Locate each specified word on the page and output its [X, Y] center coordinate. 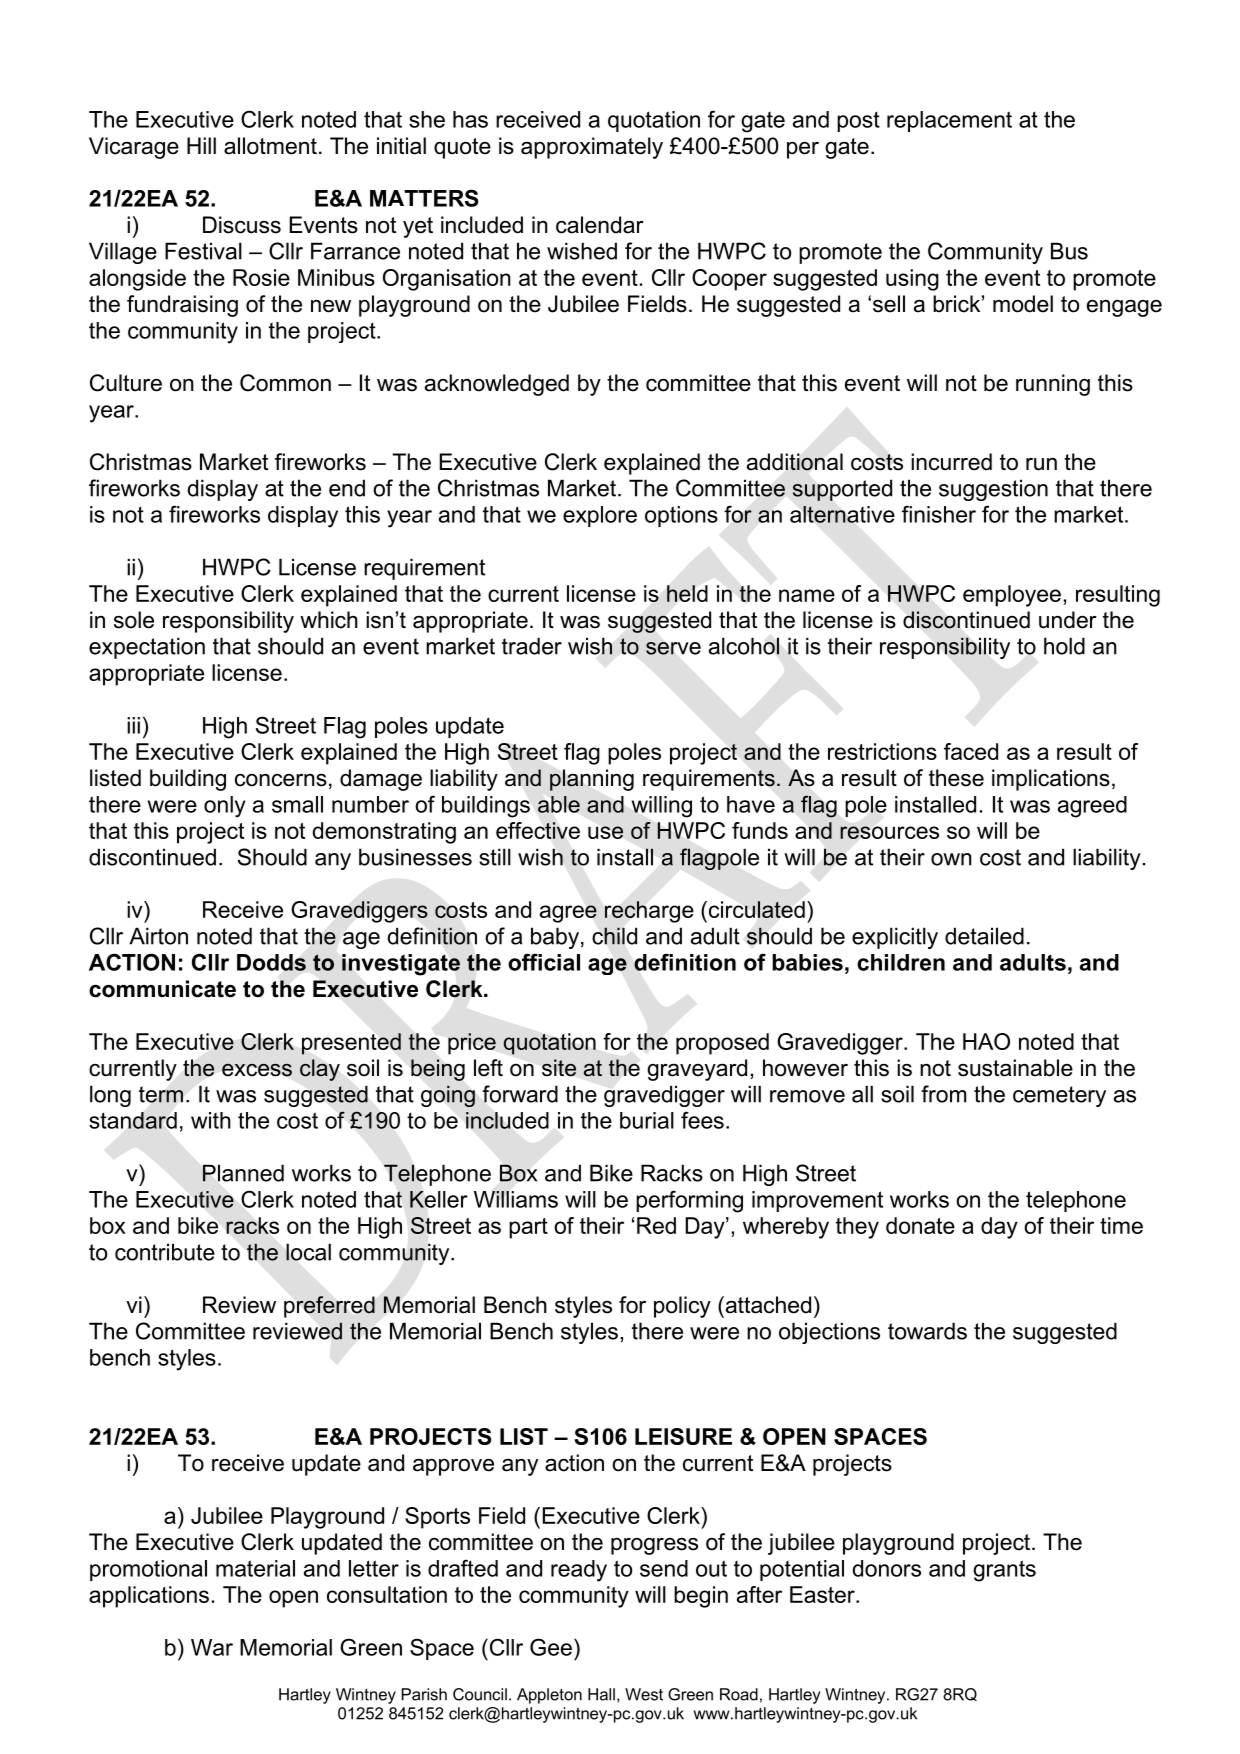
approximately [592, 148]
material [255, 1568]
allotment [270, 146]
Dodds [271, 962]
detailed [984, 936]
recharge [649, 912]
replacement [949, 121]
